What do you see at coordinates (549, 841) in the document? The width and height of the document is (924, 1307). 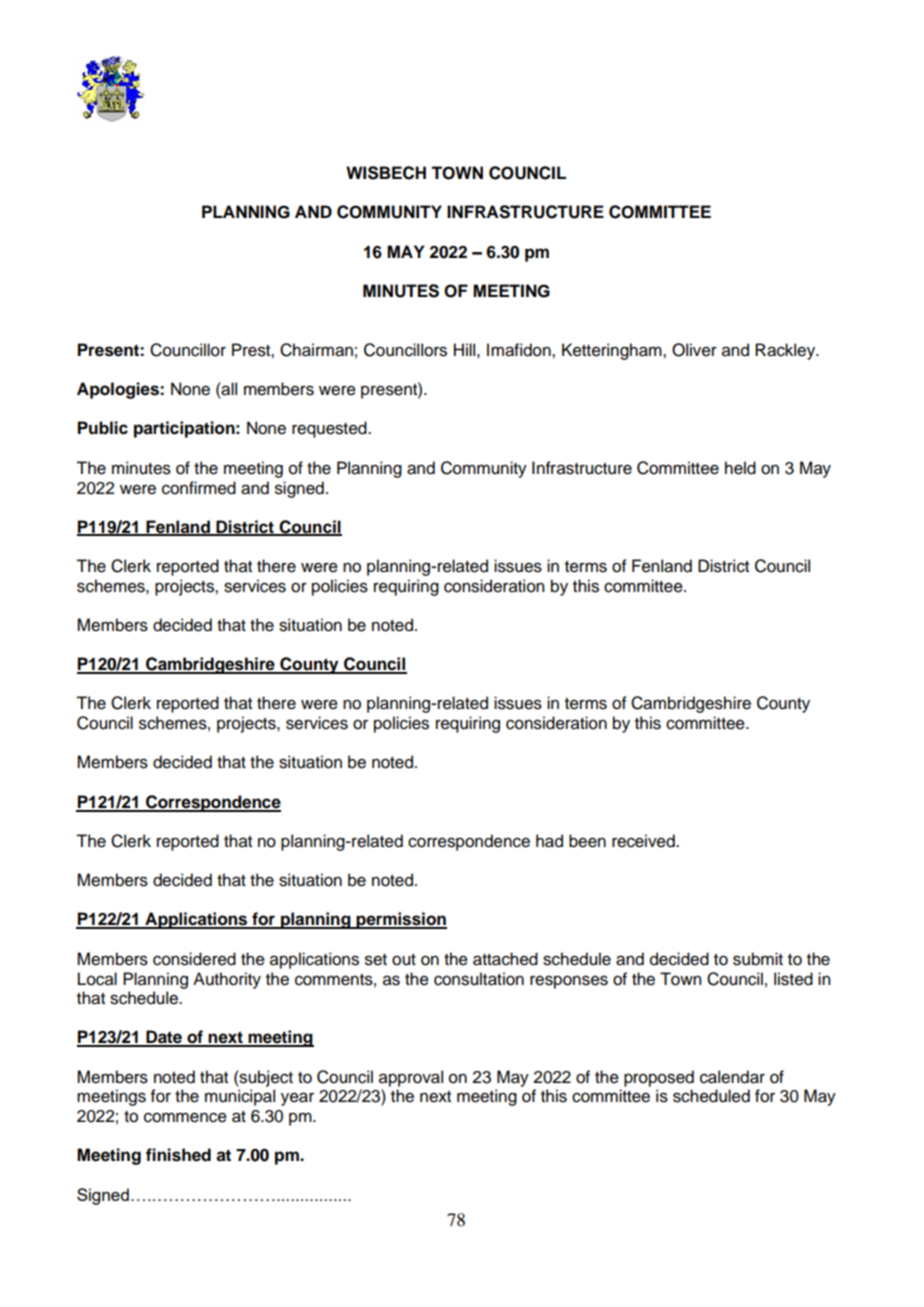 I see `had` at bounding box center [549, 841].
